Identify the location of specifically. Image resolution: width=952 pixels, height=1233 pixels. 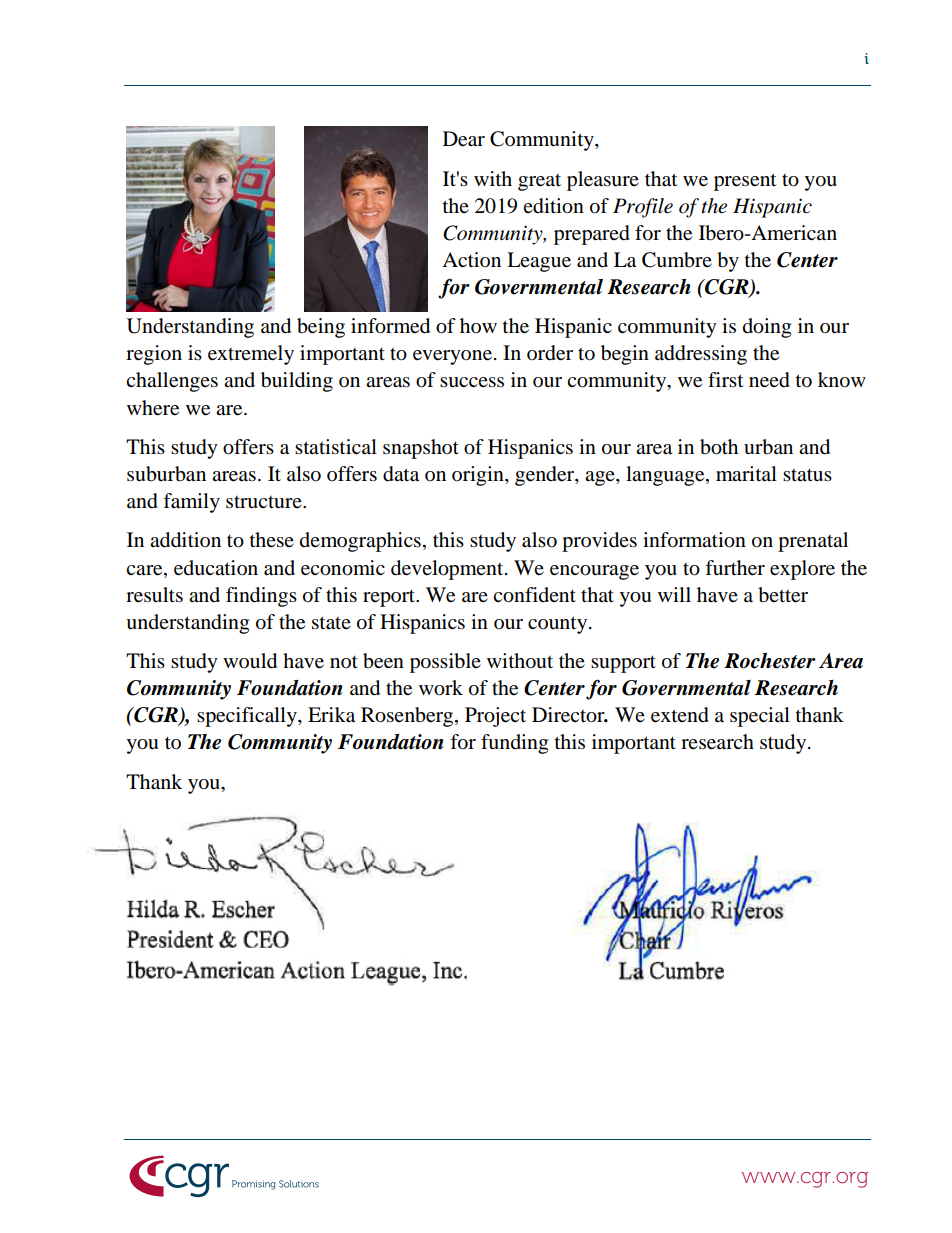
(248, 717).
